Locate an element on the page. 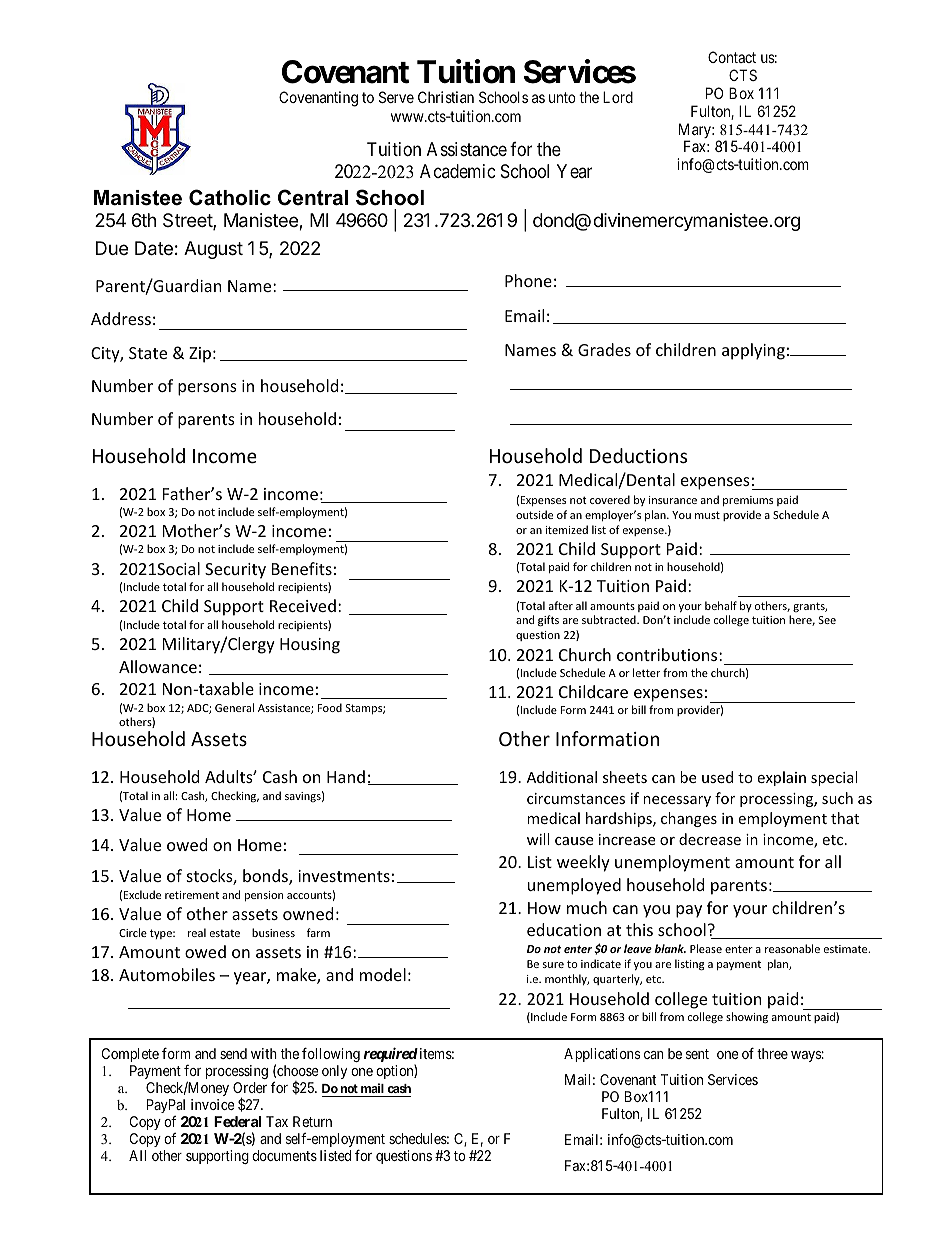 This document has height=1233, width=952. Contact is located at coordinates (732, 57).
